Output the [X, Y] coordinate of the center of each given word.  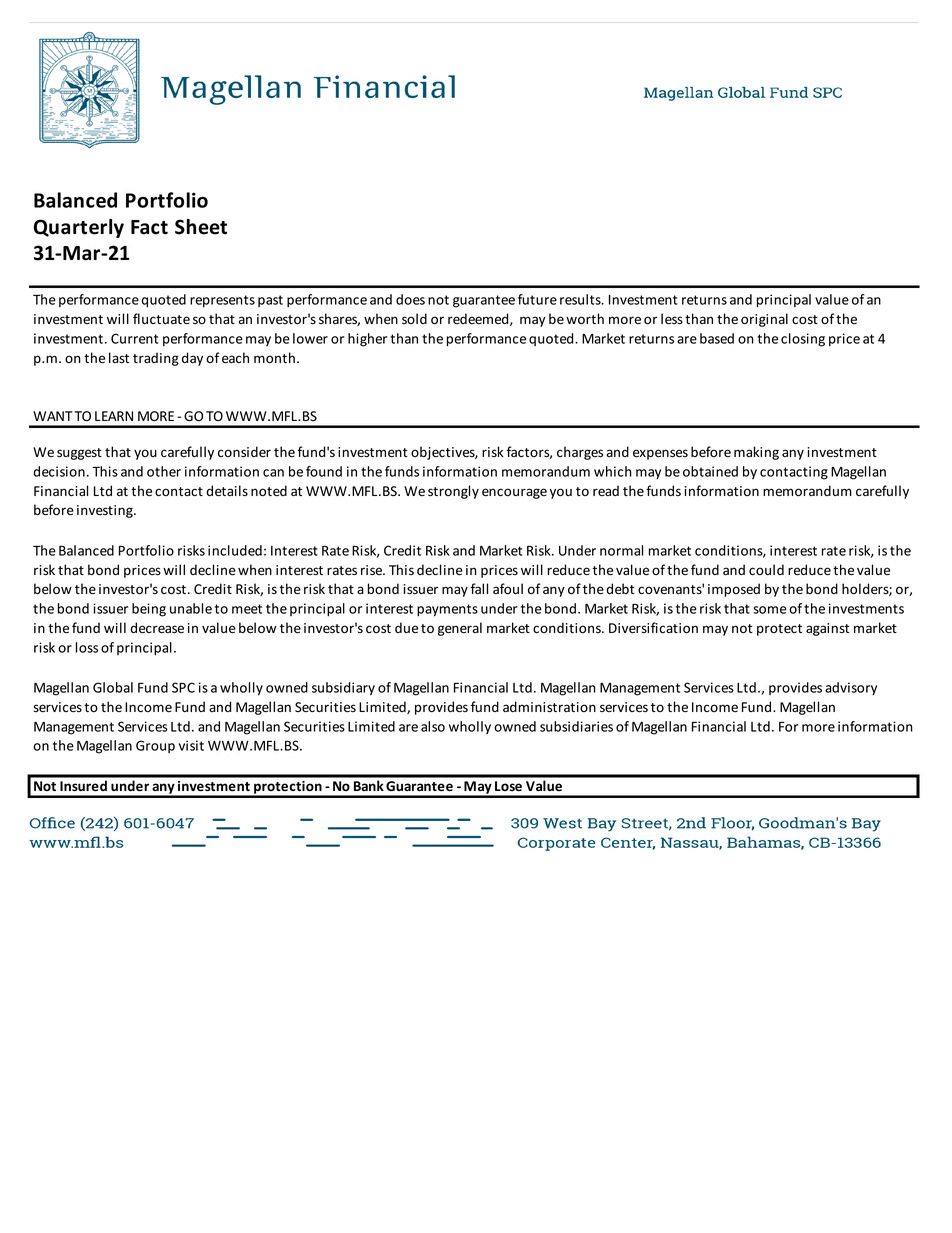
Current [134, 338]
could [766, 569]
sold [414, 318]
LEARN [114, 416]
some [770, 610]
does [410, 299]
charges [580, 453]
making [756, 453]
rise [372, 570]
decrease [157, 628]
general [460, 629]
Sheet [201, 227]
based [717, 338]
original [764, 320]
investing [106, 511]
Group [155, 746]
